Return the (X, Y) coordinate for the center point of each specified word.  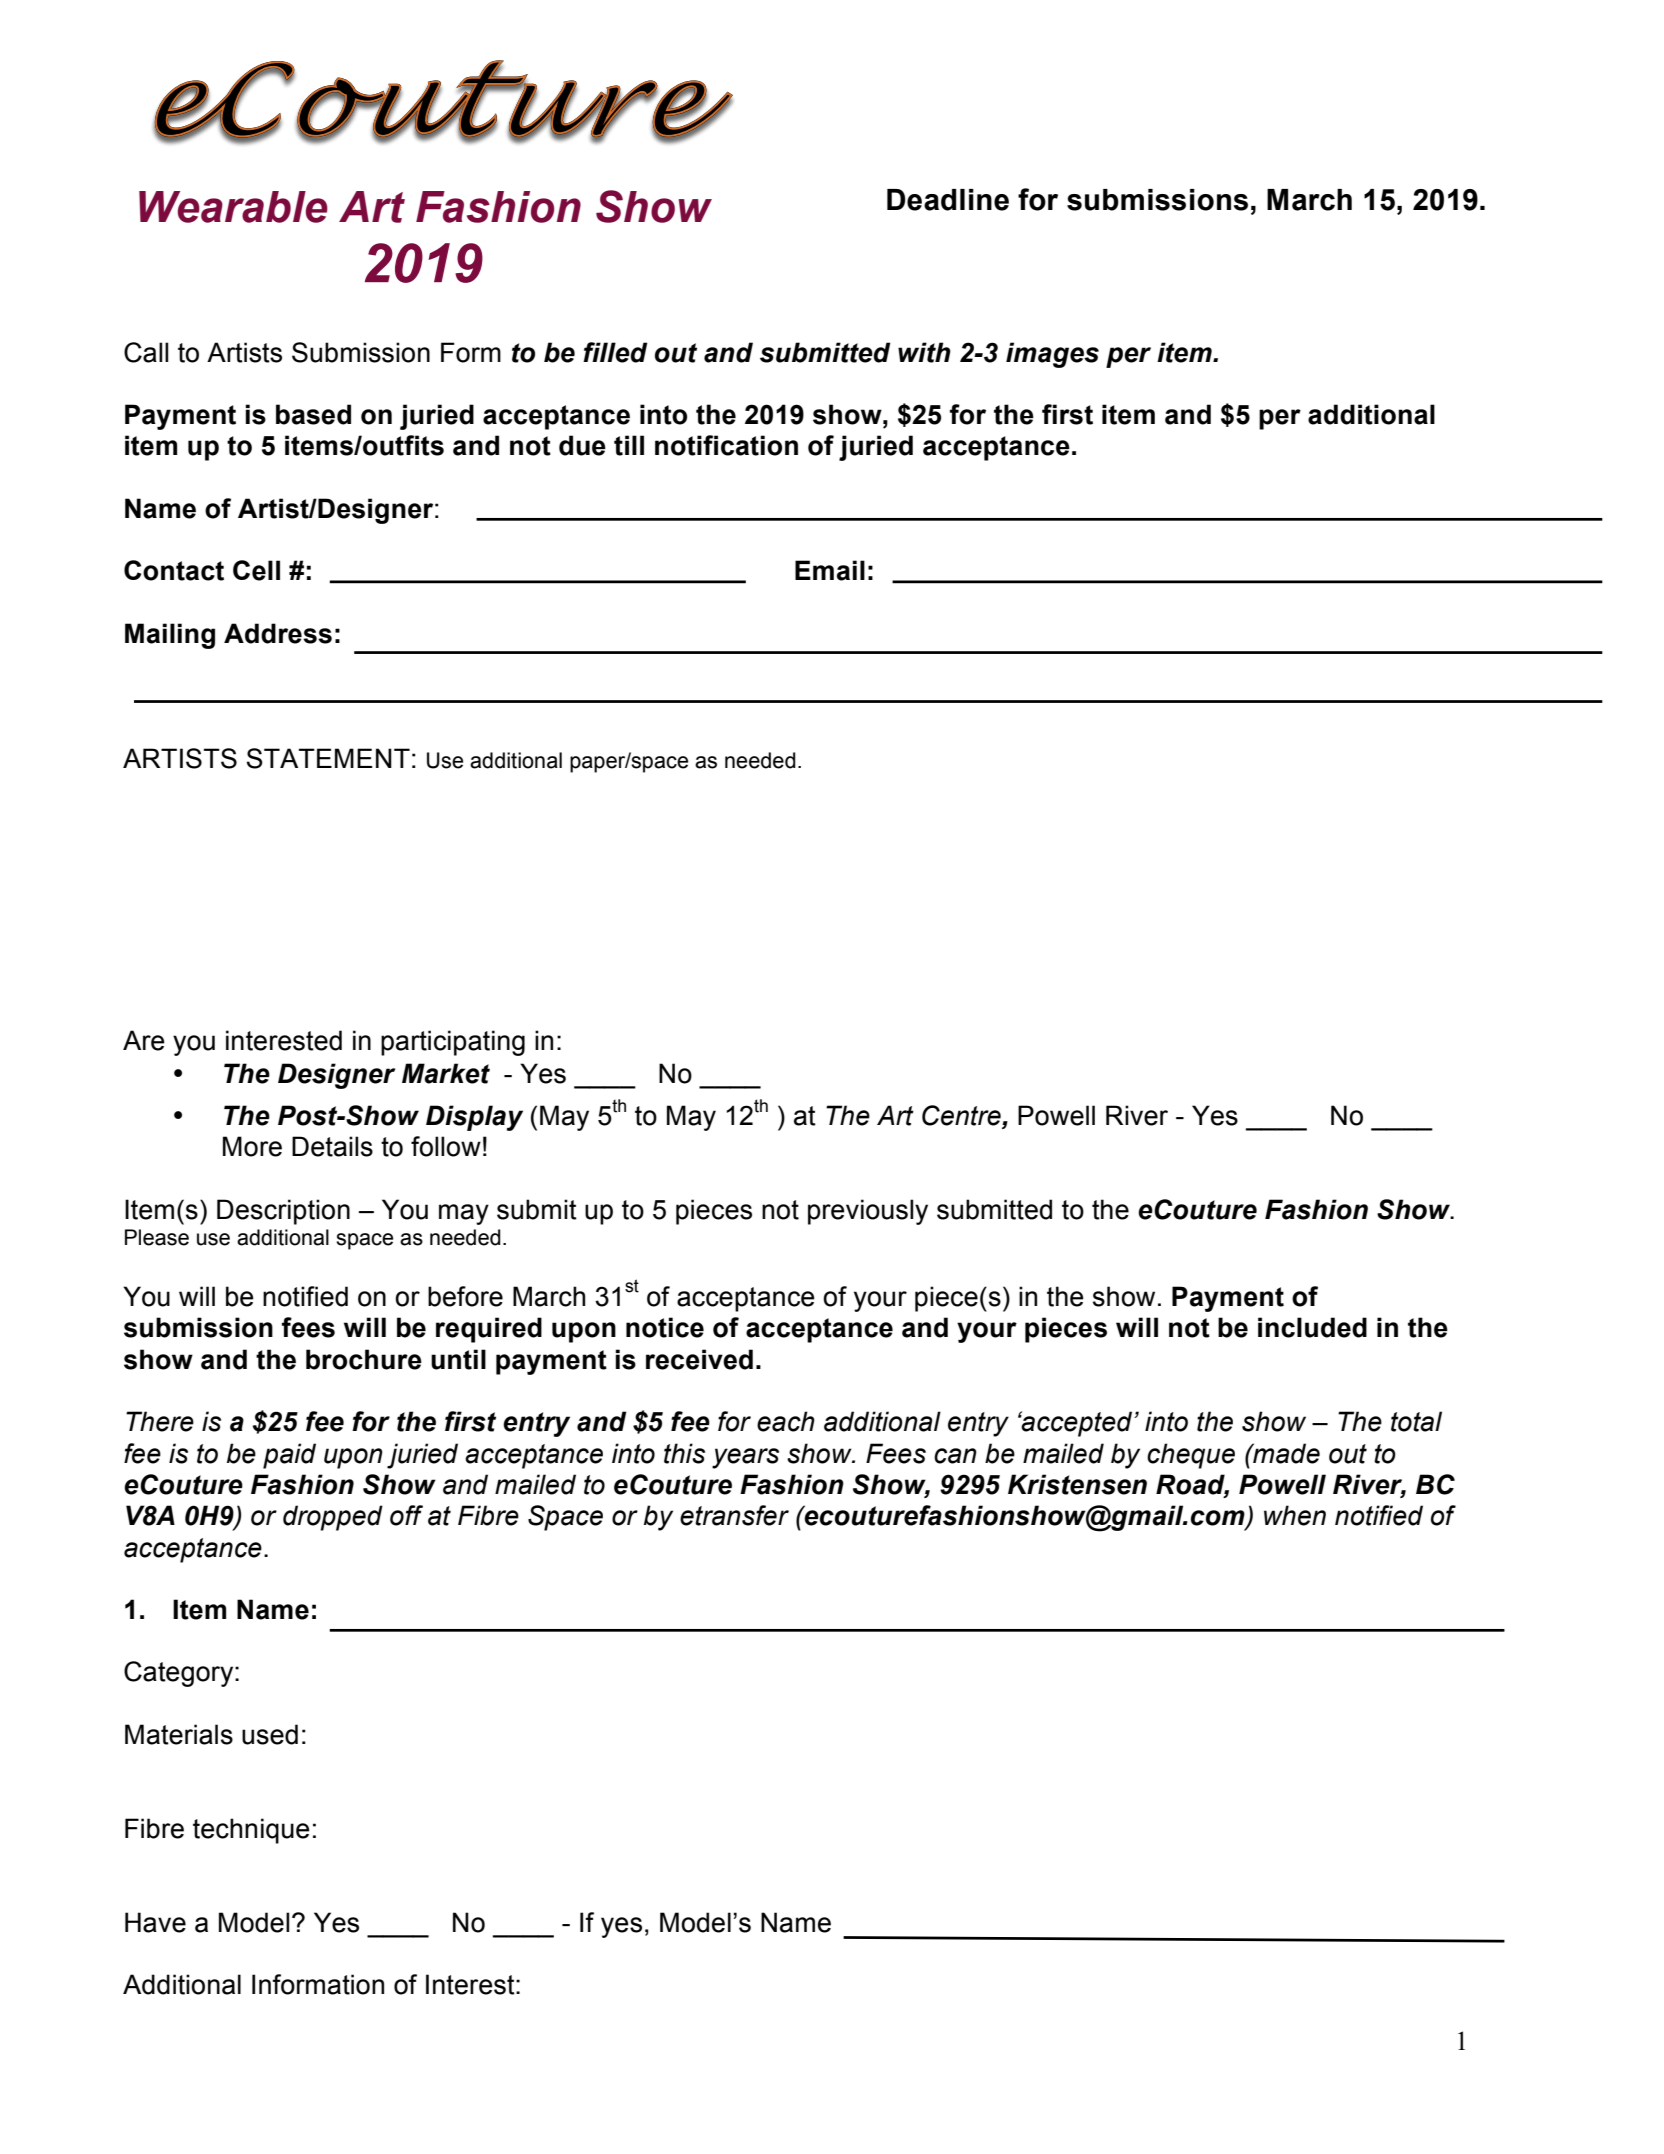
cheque (1191, 1456)
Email (830, 570)
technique (251, 1831)
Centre (962, 1116)
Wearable (233, 207)
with (924, 352)
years (745, 1458)
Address (278, 633)
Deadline (948, 200)
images (1052, 355)
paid (289, 1456)
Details (332, 1146)
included (1312, 1327)
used (270, 1734)
